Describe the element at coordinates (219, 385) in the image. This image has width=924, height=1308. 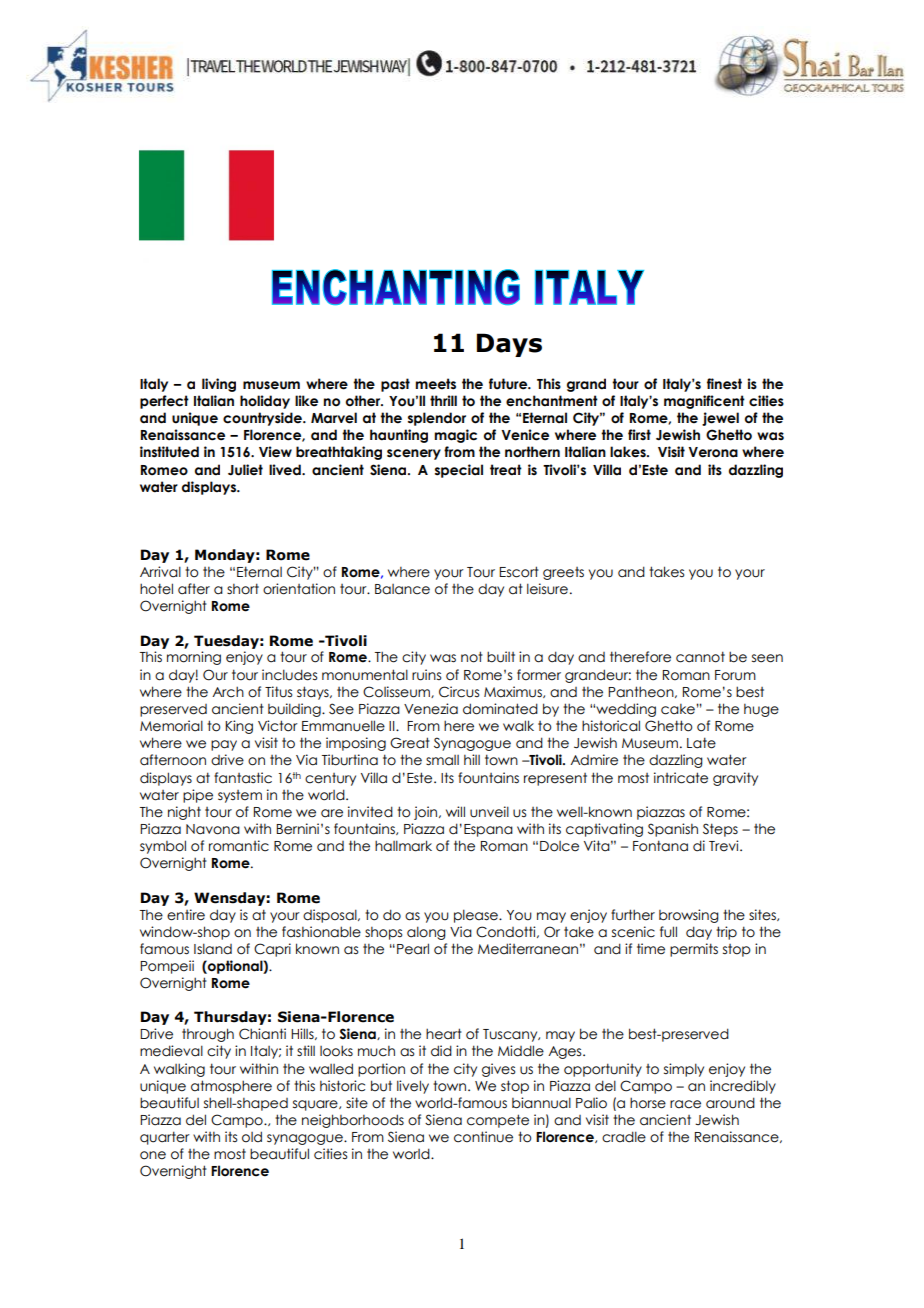
I see `living` at that location.
